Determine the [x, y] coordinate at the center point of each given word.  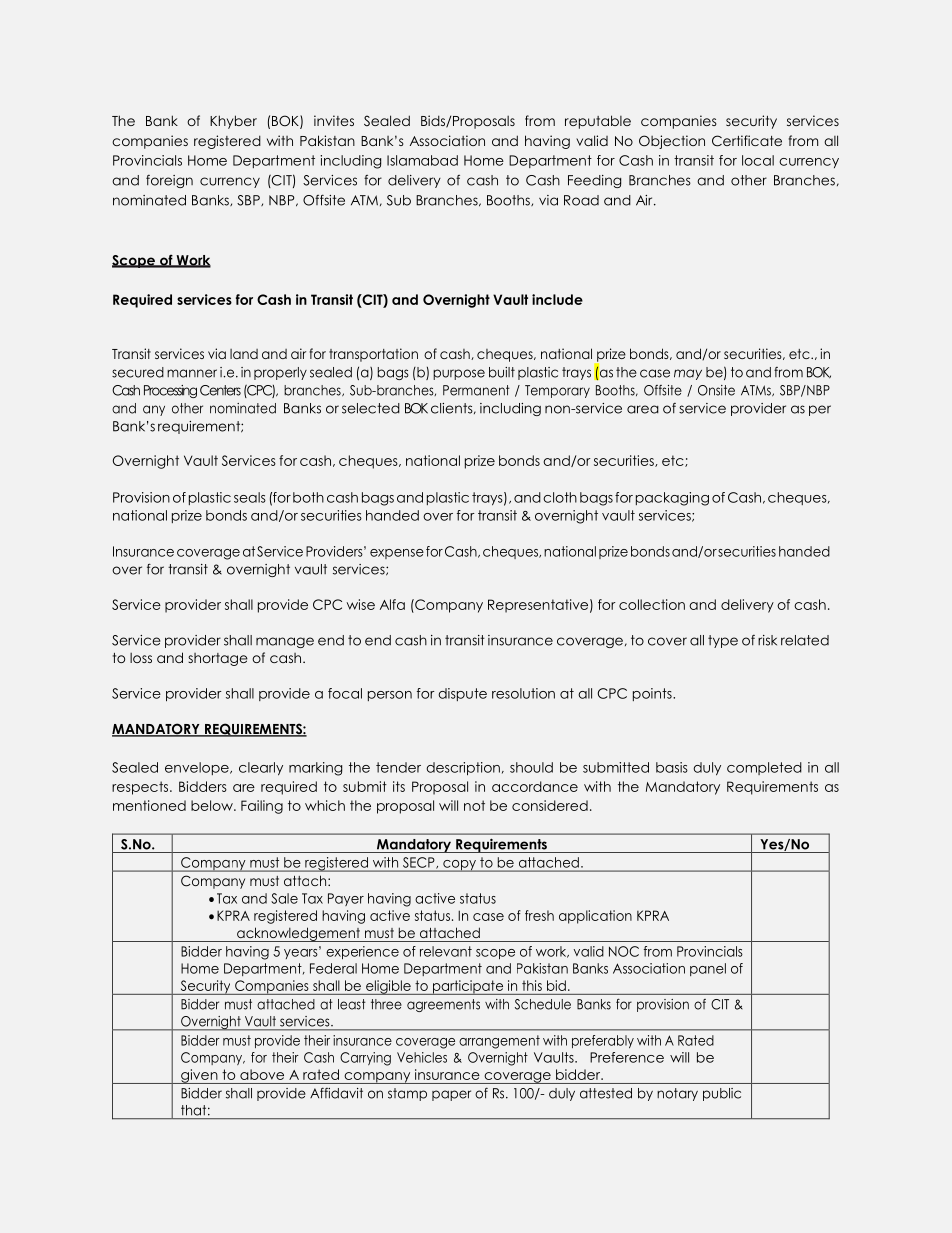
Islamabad [422, 160]
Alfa [392, 604]
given [199, 1076]
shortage [218, 659]
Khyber [233, 122]
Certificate [747, 141]
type [723, 641]
